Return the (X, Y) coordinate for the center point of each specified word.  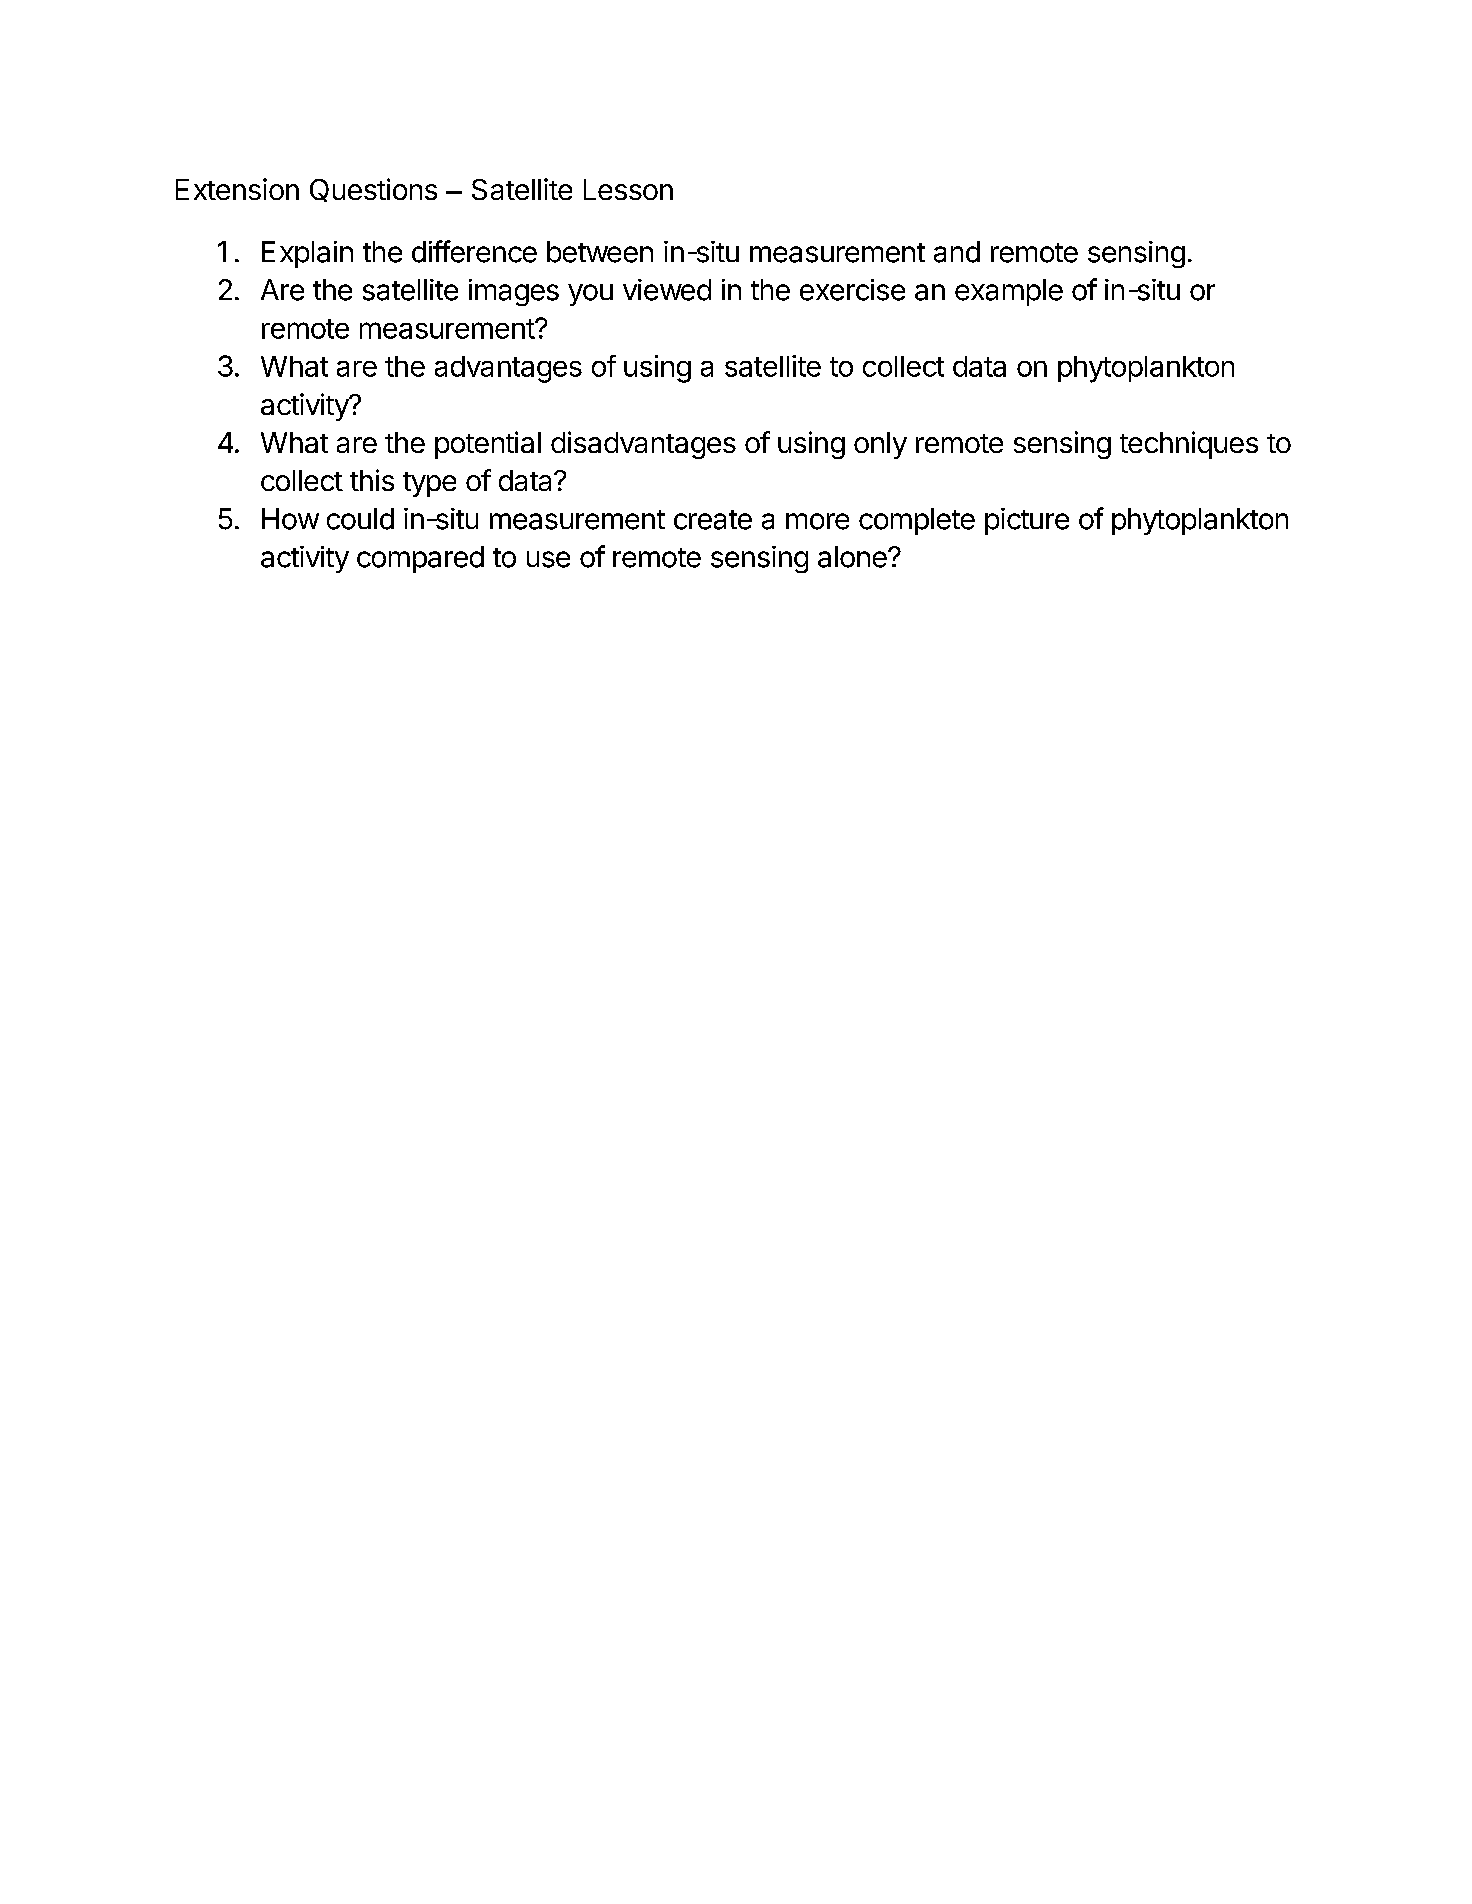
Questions (373, 190)
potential (488, 445)
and (957, 252)
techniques (1189, 445)
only (880, 445)
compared (420, 559)
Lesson (628, 189)
